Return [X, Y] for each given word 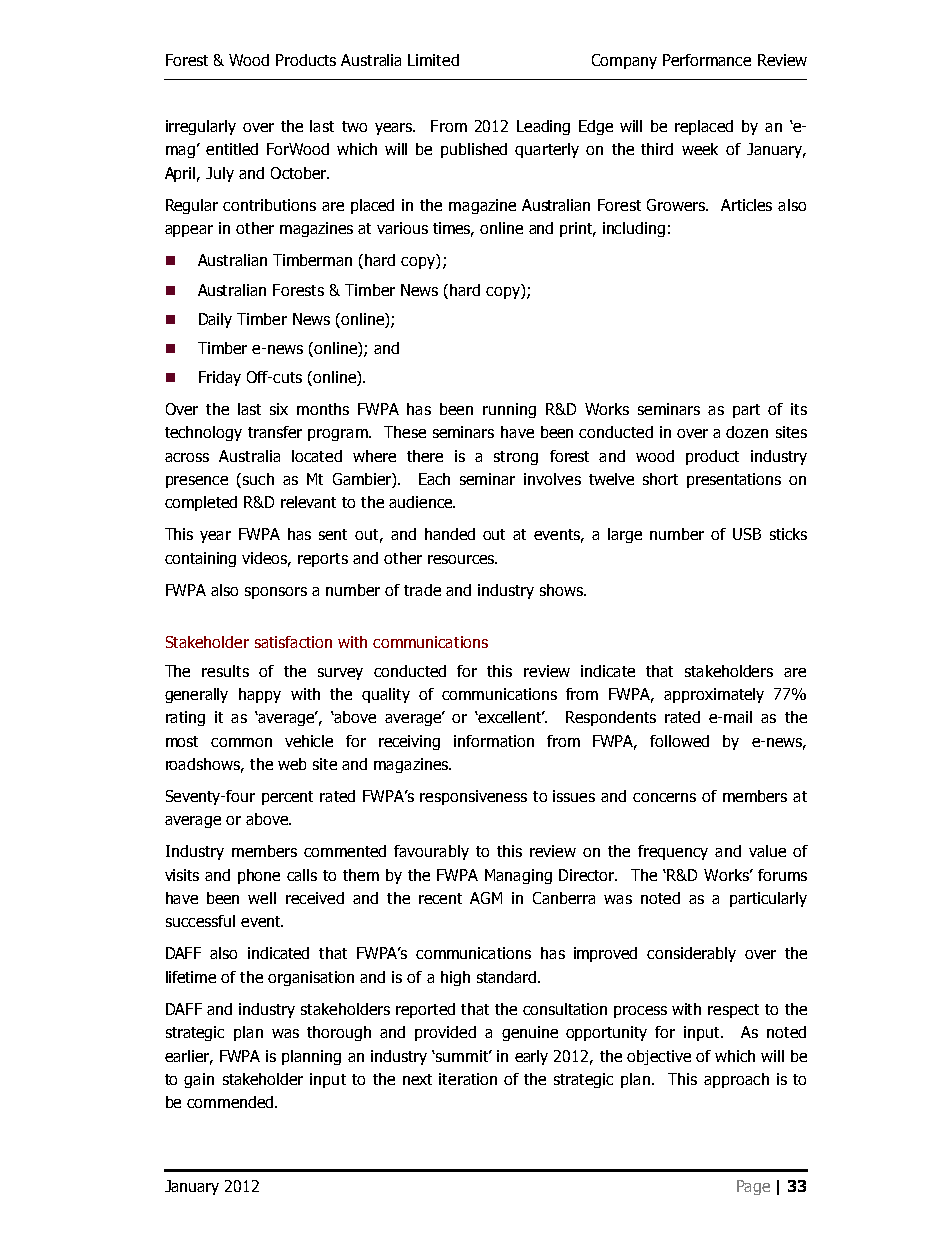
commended [231, 1102]
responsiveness [473, 797]
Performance [707, 60]
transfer [275, 432]
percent [287, 798]
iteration [468, 1079]
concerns [664, 797]
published [474, 150]
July [220, 174]
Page [753, 1187]
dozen [747, 432]
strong [516, 458]
